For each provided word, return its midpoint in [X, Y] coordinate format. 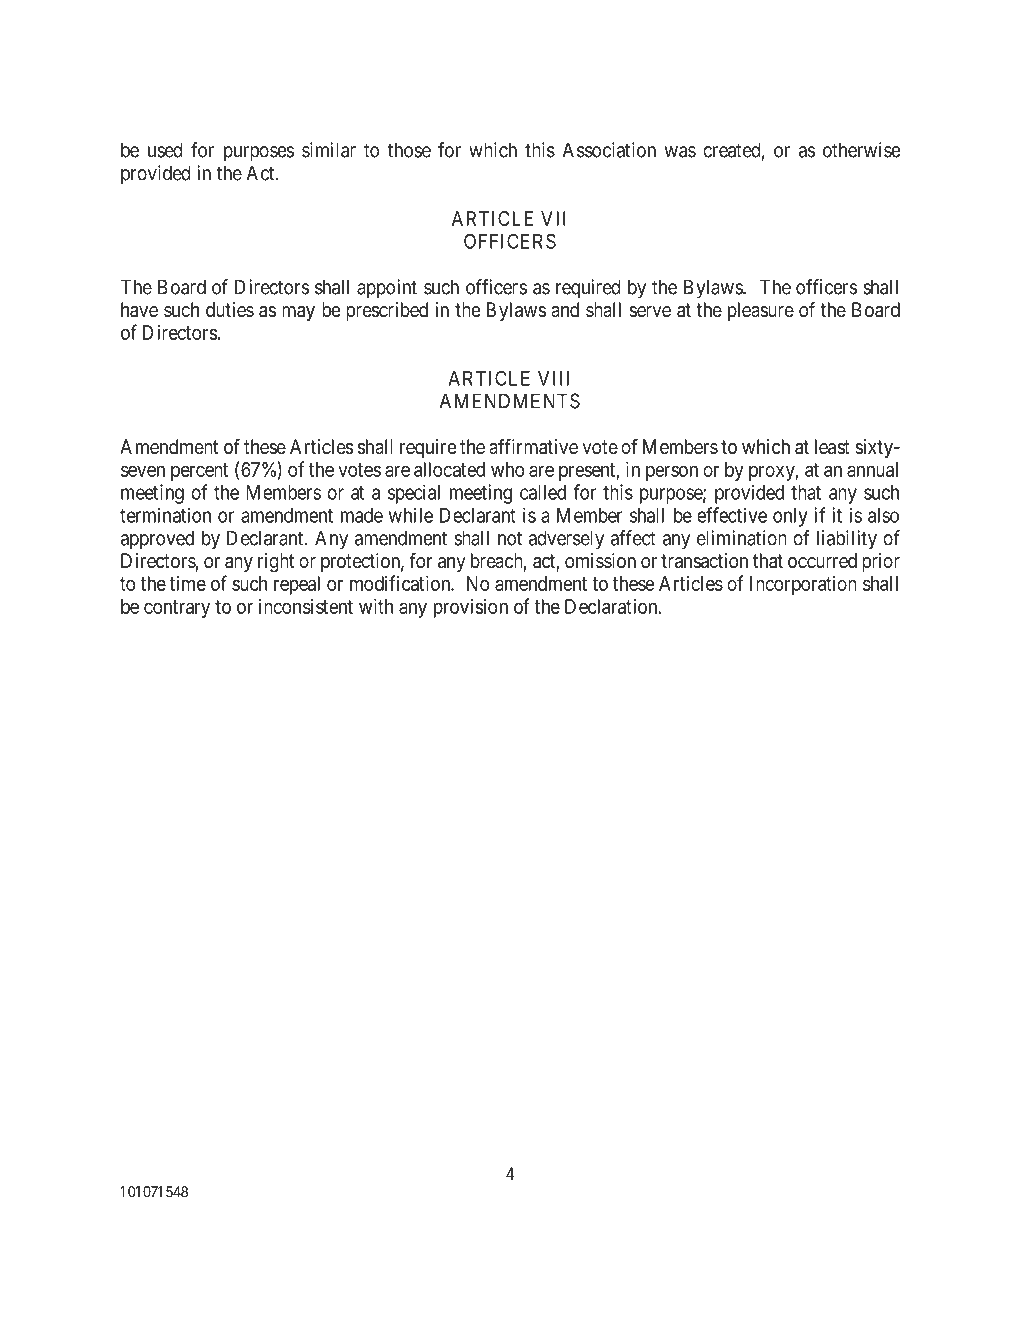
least [832, 447]
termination [165, 515]
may [298, 313]
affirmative [533, 446]
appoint [387, 289]
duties [230, 309]
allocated [449, 469]
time [187, 583]
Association [609, 150]
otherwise [861, 150]
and [565, 309]
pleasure [761, 311]
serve [650, 311]
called [543, 492]
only [790, 517]
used [165, 150]
